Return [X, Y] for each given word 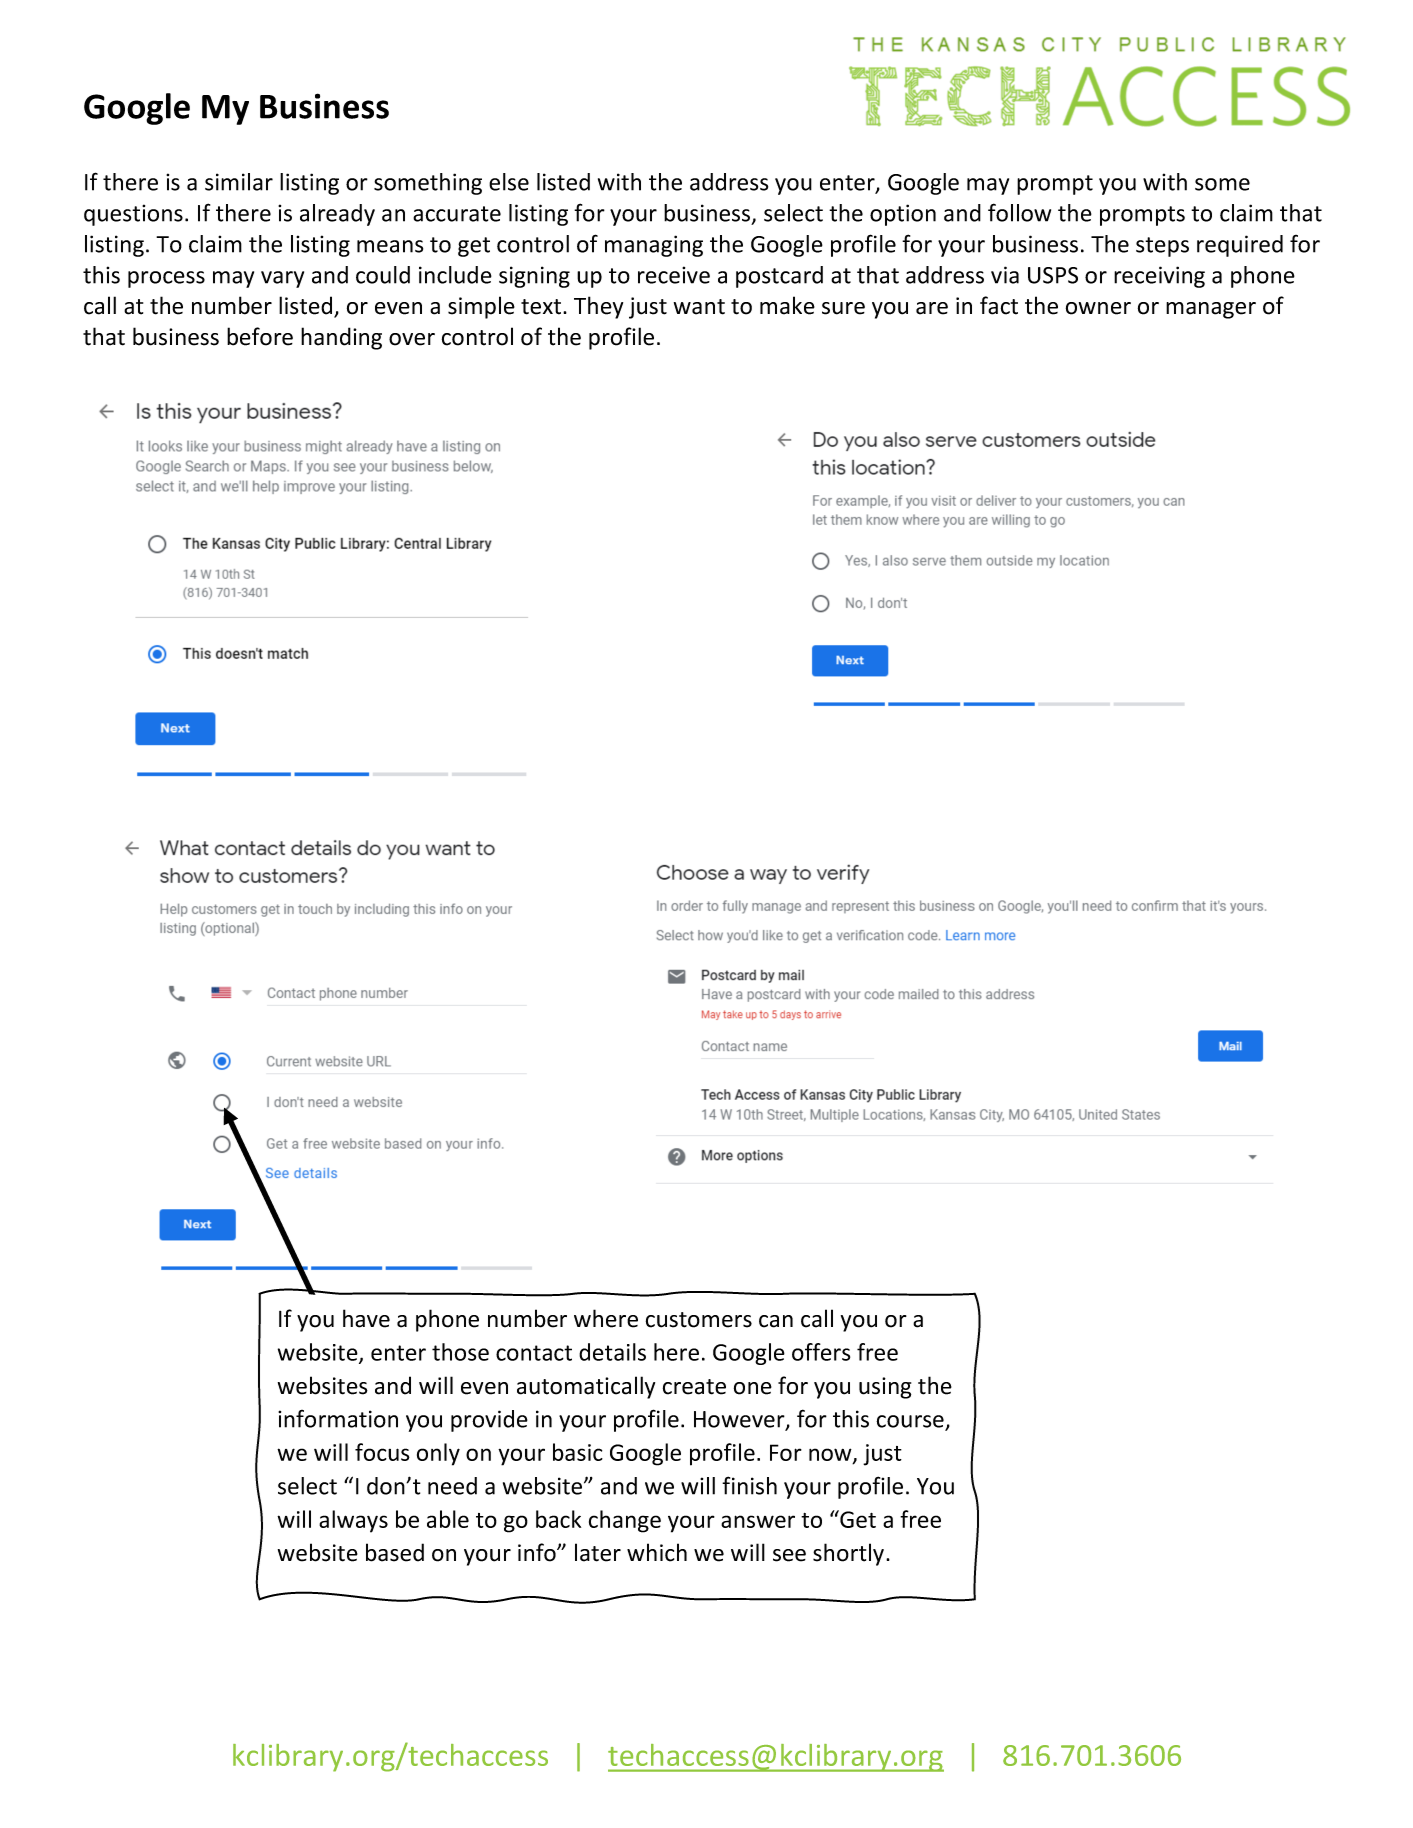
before [260, 336]
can [776, 1321]
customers [699, 1320]
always [353, 1521]
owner [1098, 308]
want [699, 307]
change [625, 1521]
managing [654, 246]
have [366, 1318]
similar [239, 182]
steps [1162, 247]
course [911, 1422]
